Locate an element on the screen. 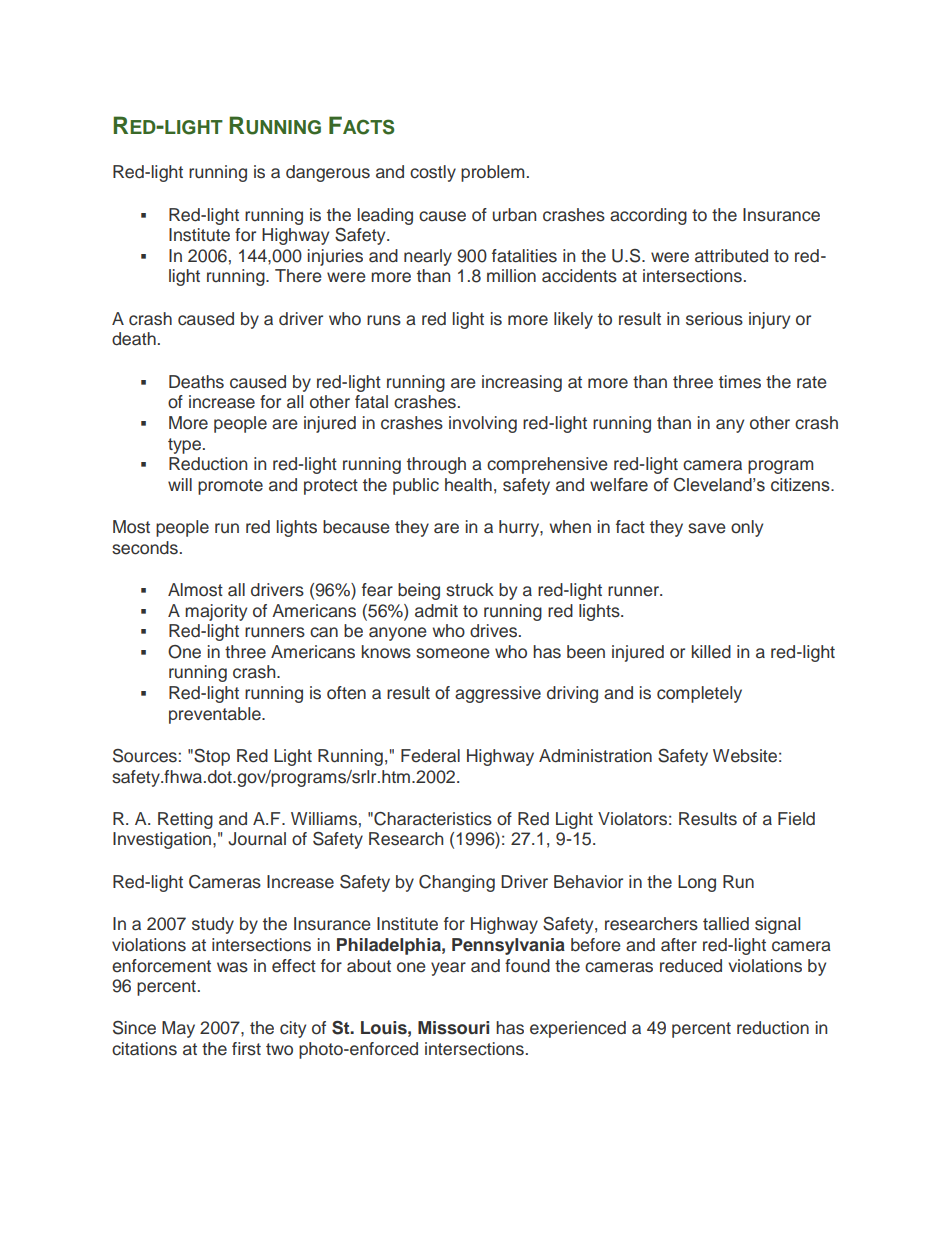  dangerous is located at coordinates (328, 173).
